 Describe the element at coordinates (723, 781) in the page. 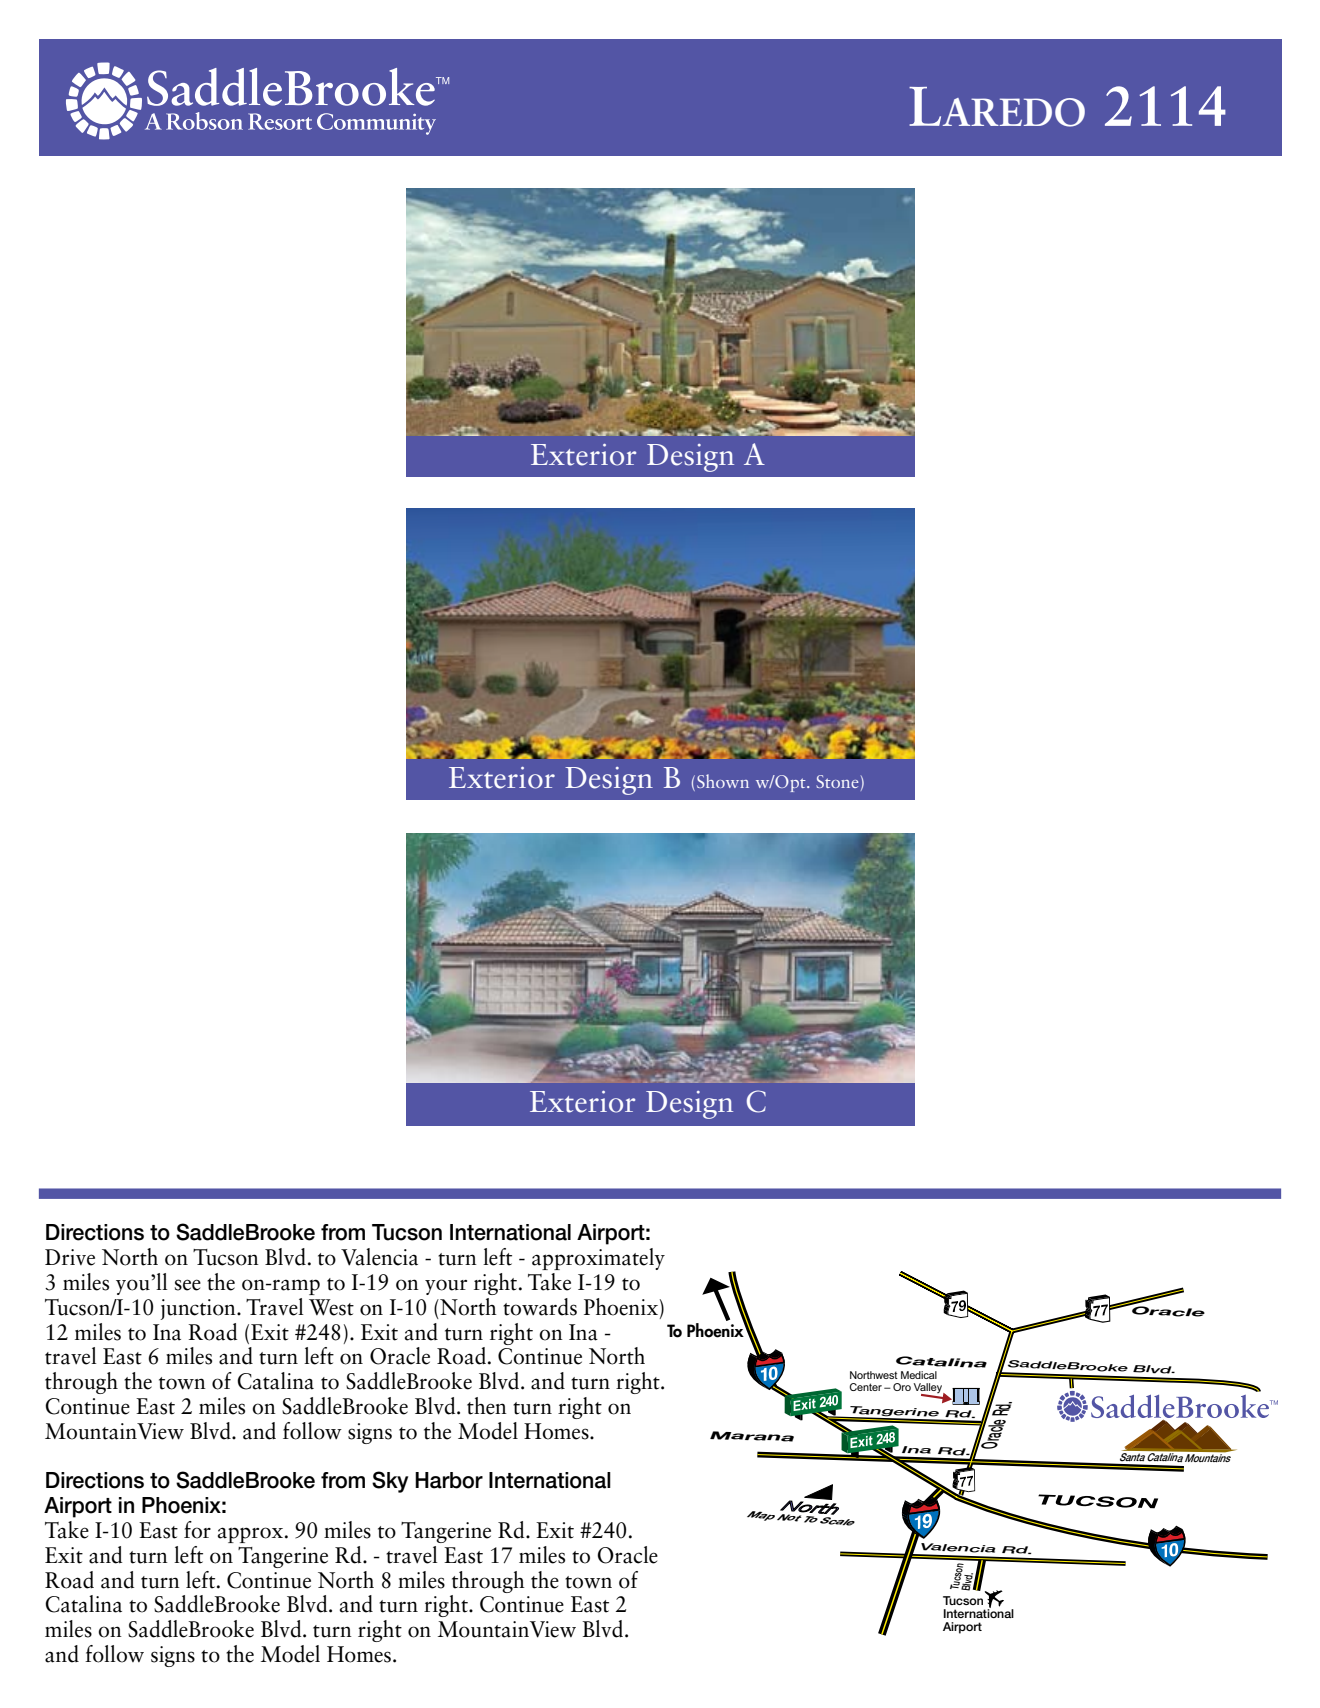

I see `Shown` at that location.
